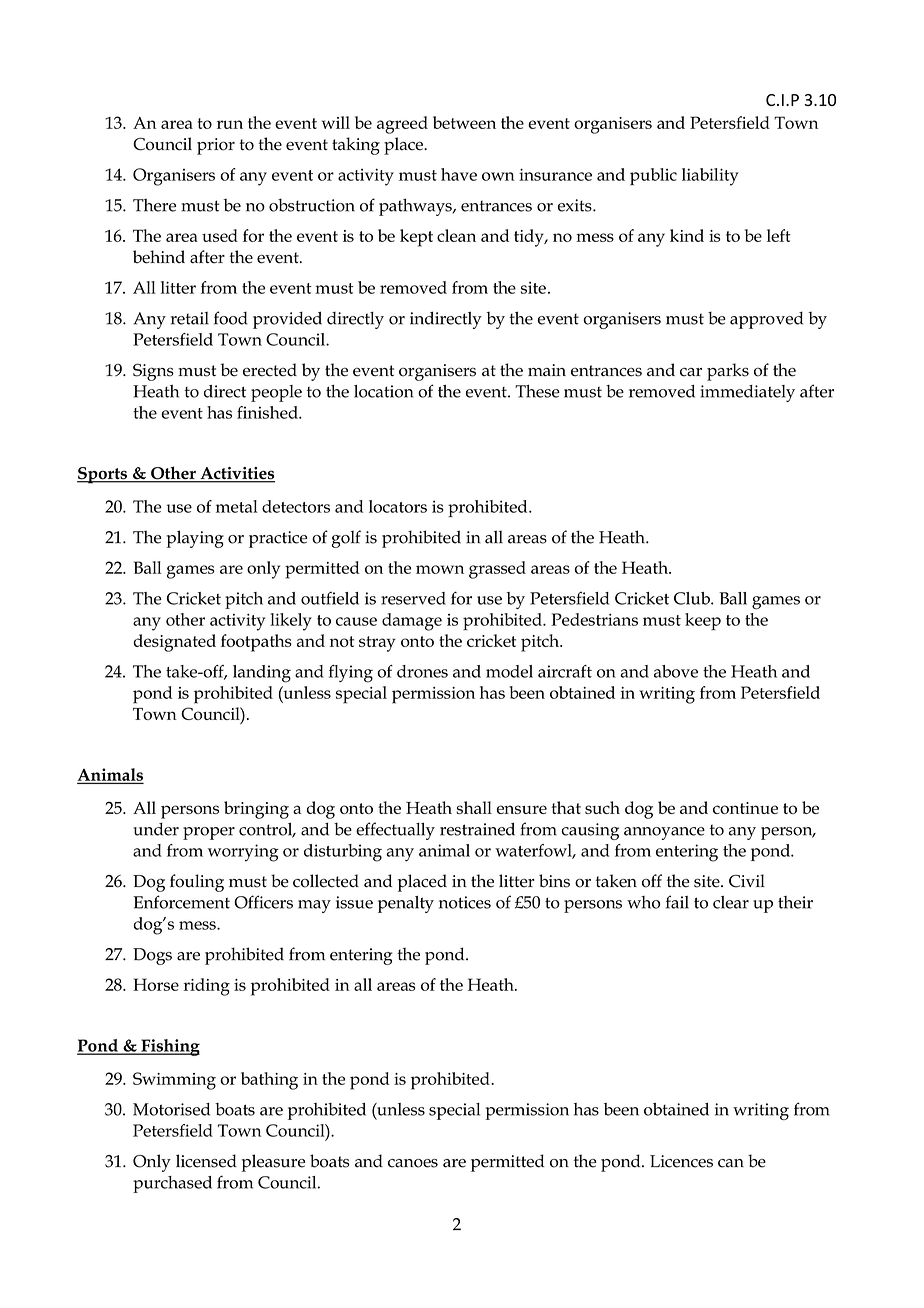  I want to click on Licences, so click(681, 1161).
